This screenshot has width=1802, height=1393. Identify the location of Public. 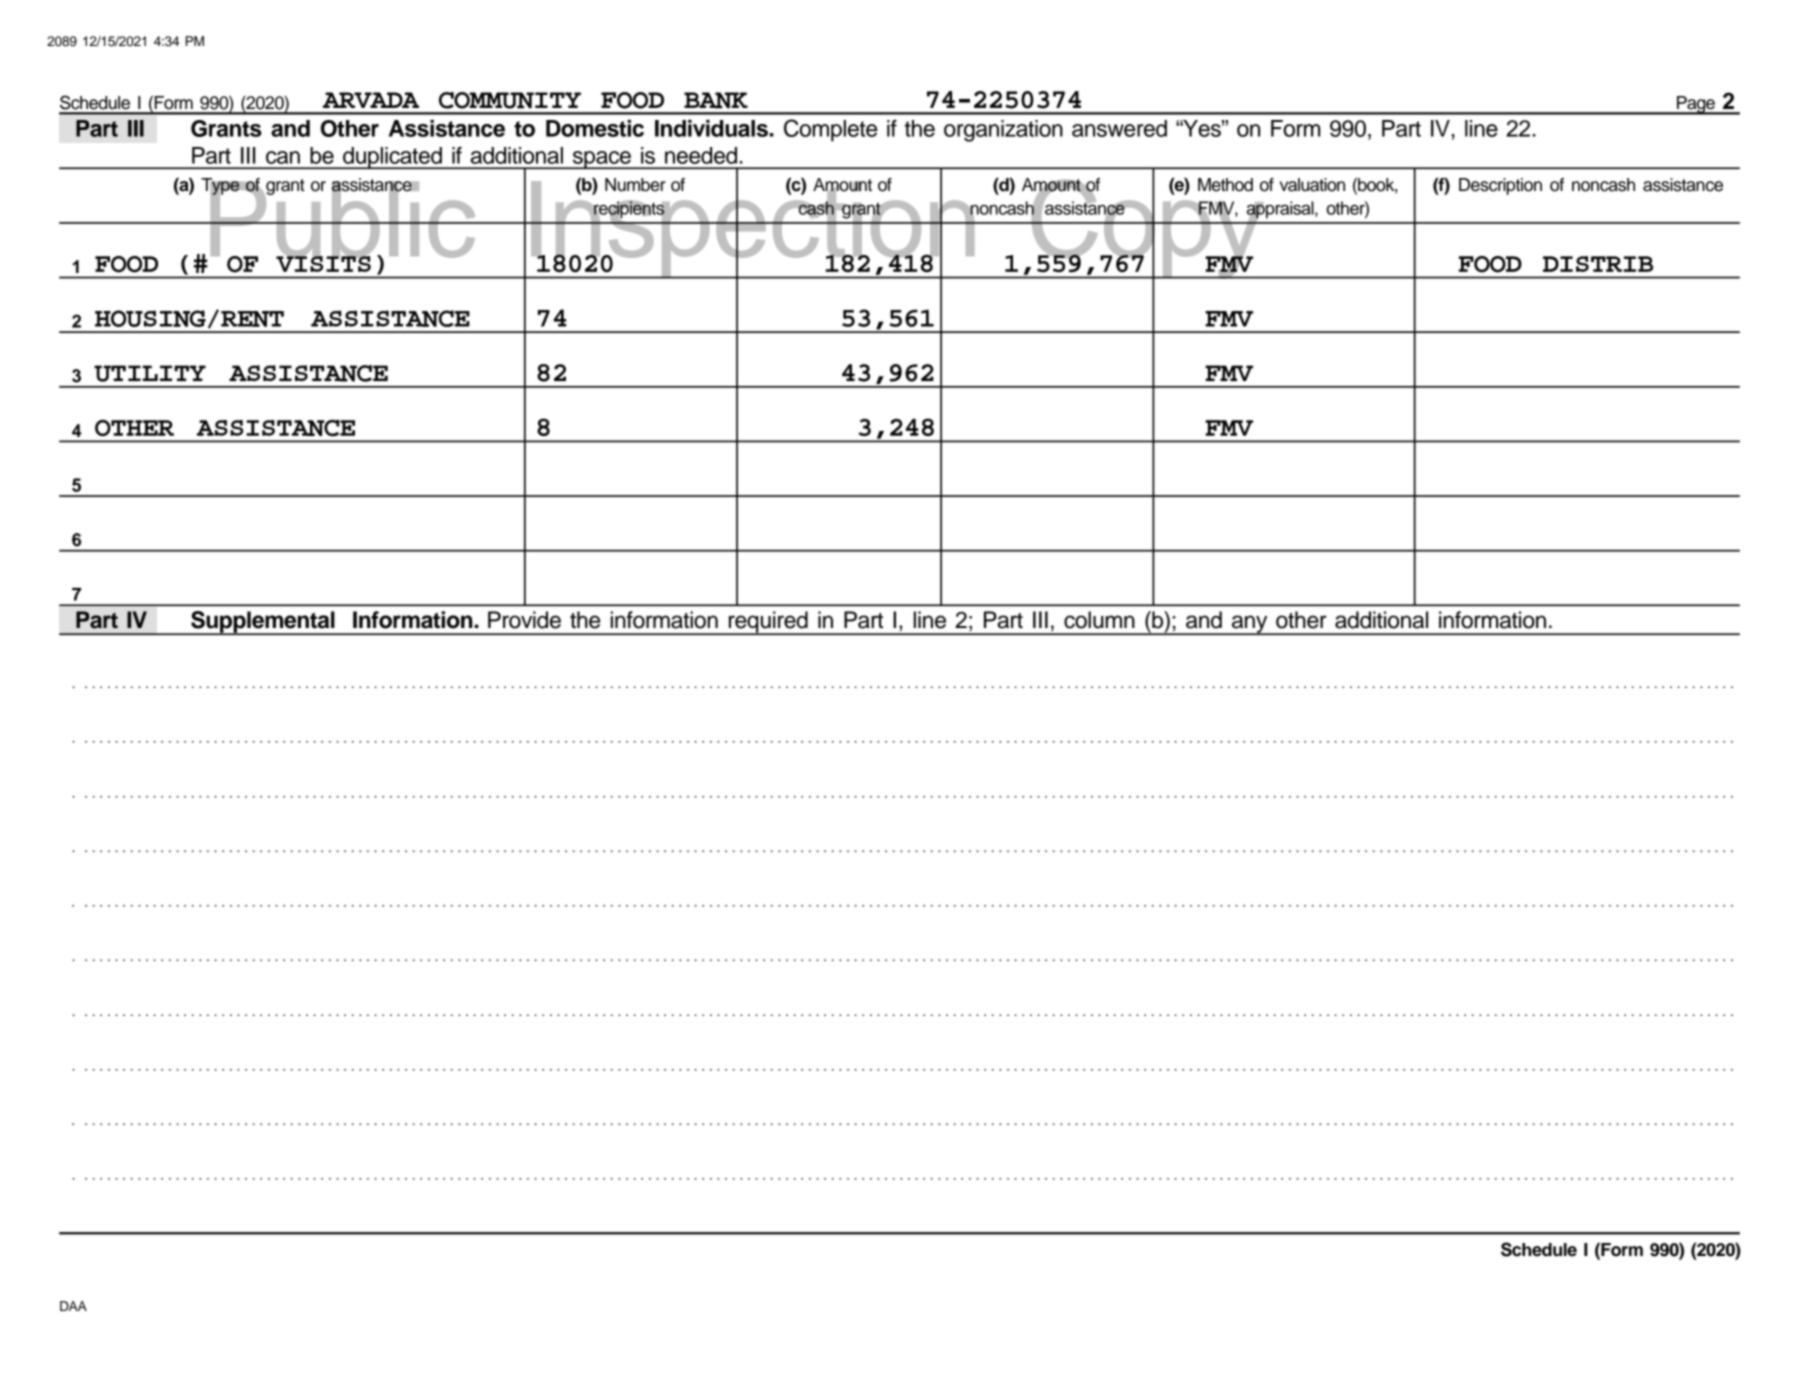
(343, 219).
